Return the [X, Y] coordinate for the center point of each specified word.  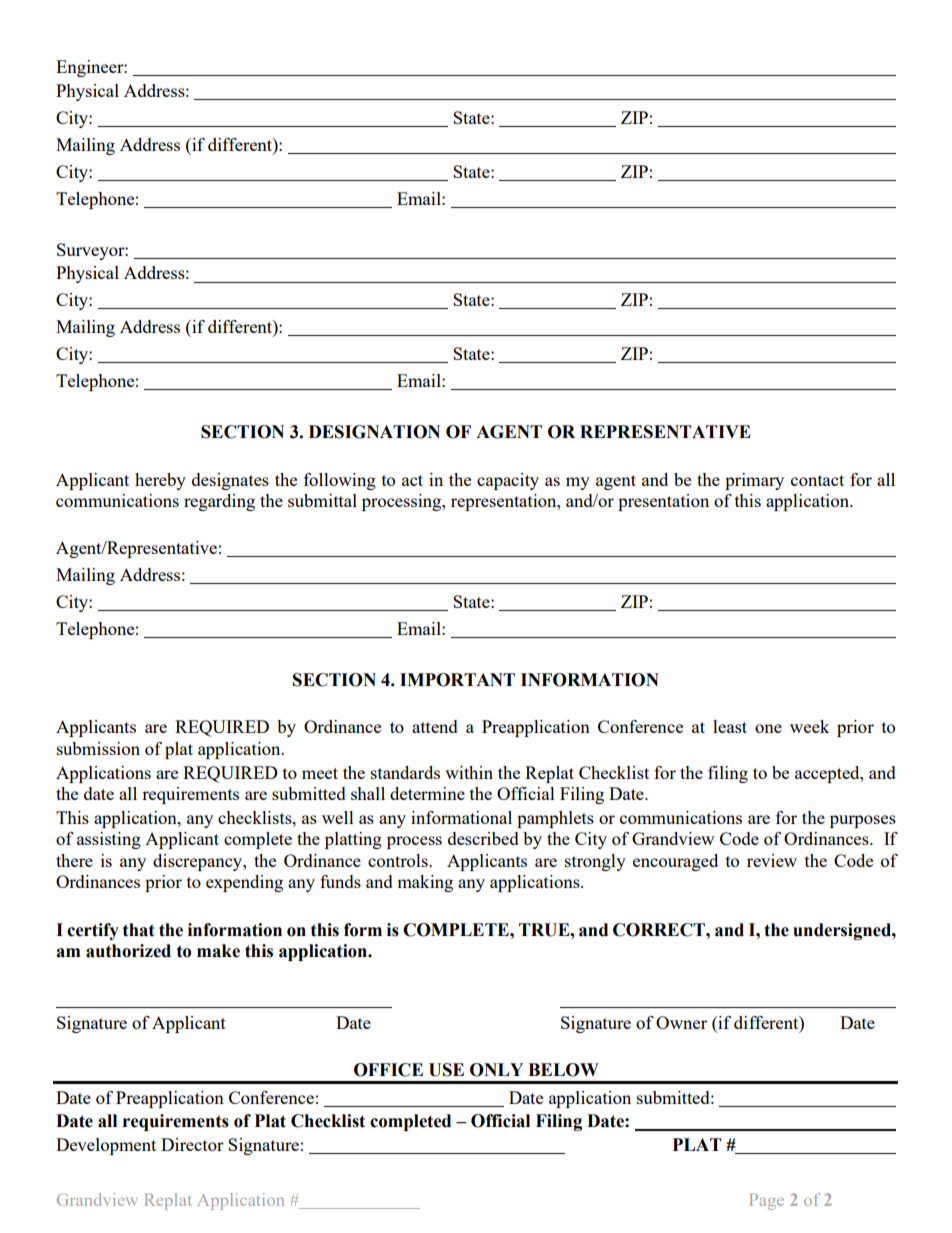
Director [192, 1144]
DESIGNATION [374, 432]
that [139, 930]
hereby [160, 481]
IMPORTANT [457, 680]
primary [754, 481]
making [425, 883]
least [730, 726]
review [772, 860]
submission [98, 748]
